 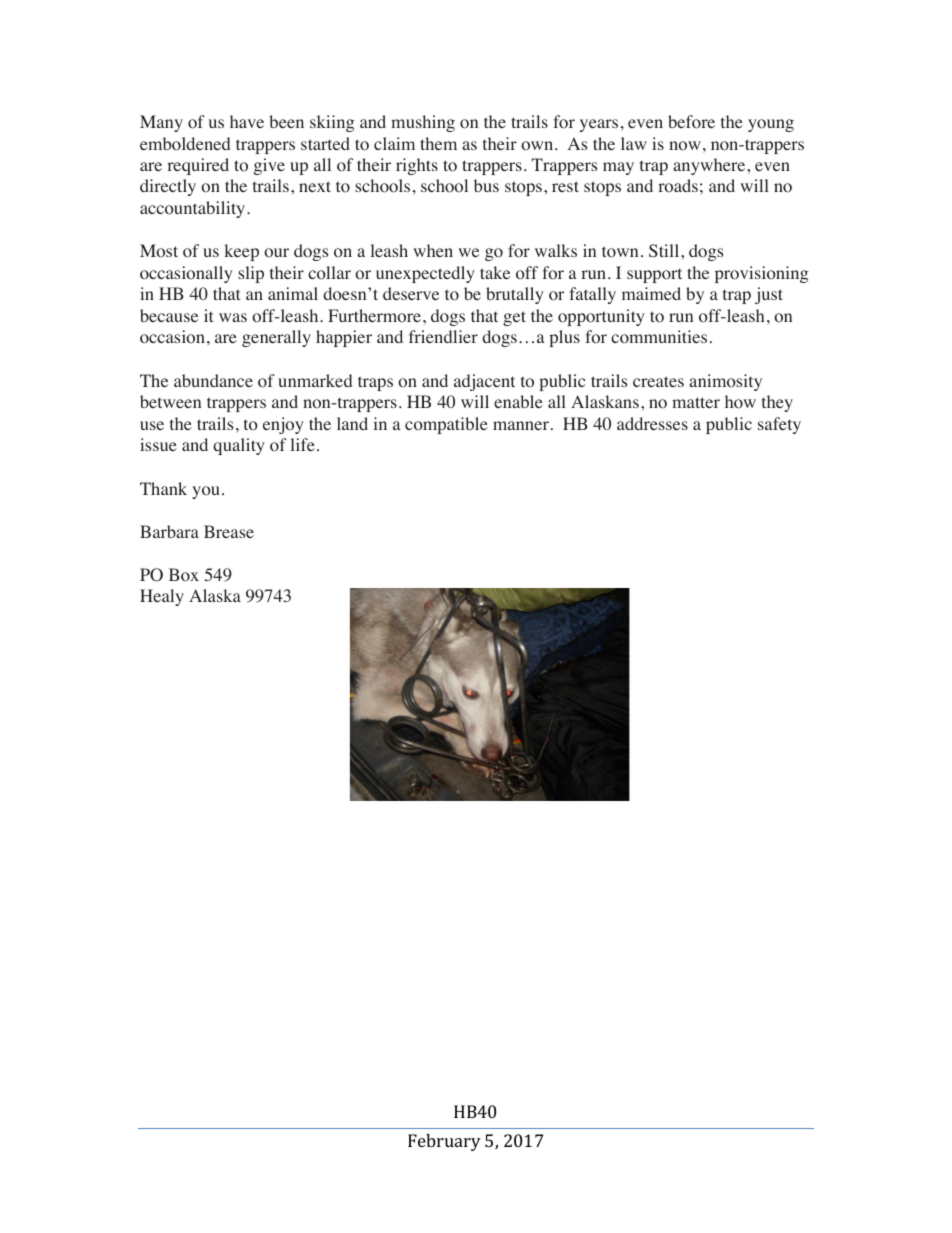 What do you see at coordinates (446, 425) in the page?
I see `compatible` at bounding box center [446, 425].
